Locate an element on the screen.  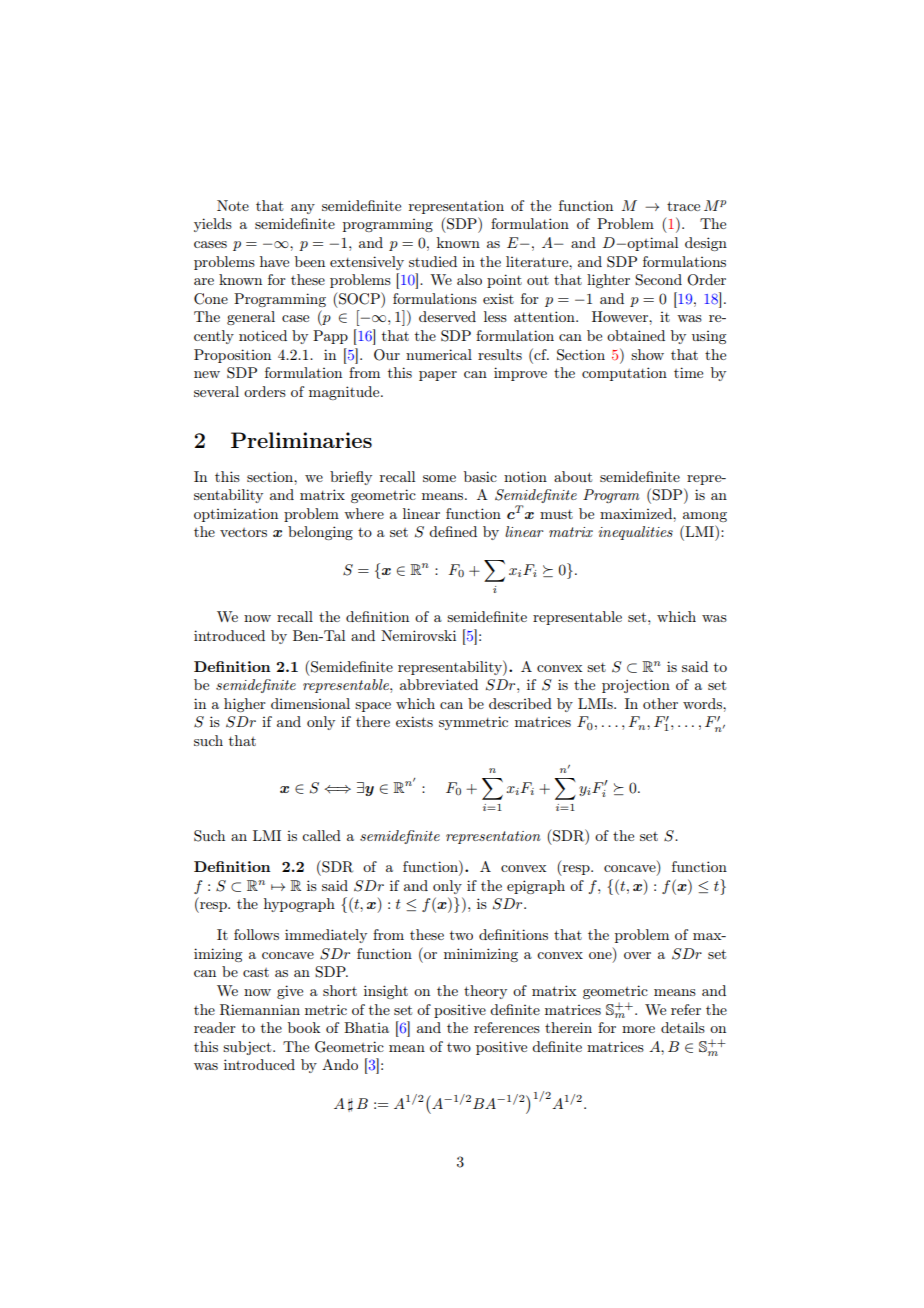
epigraph is located at coordinates (536, 887).
